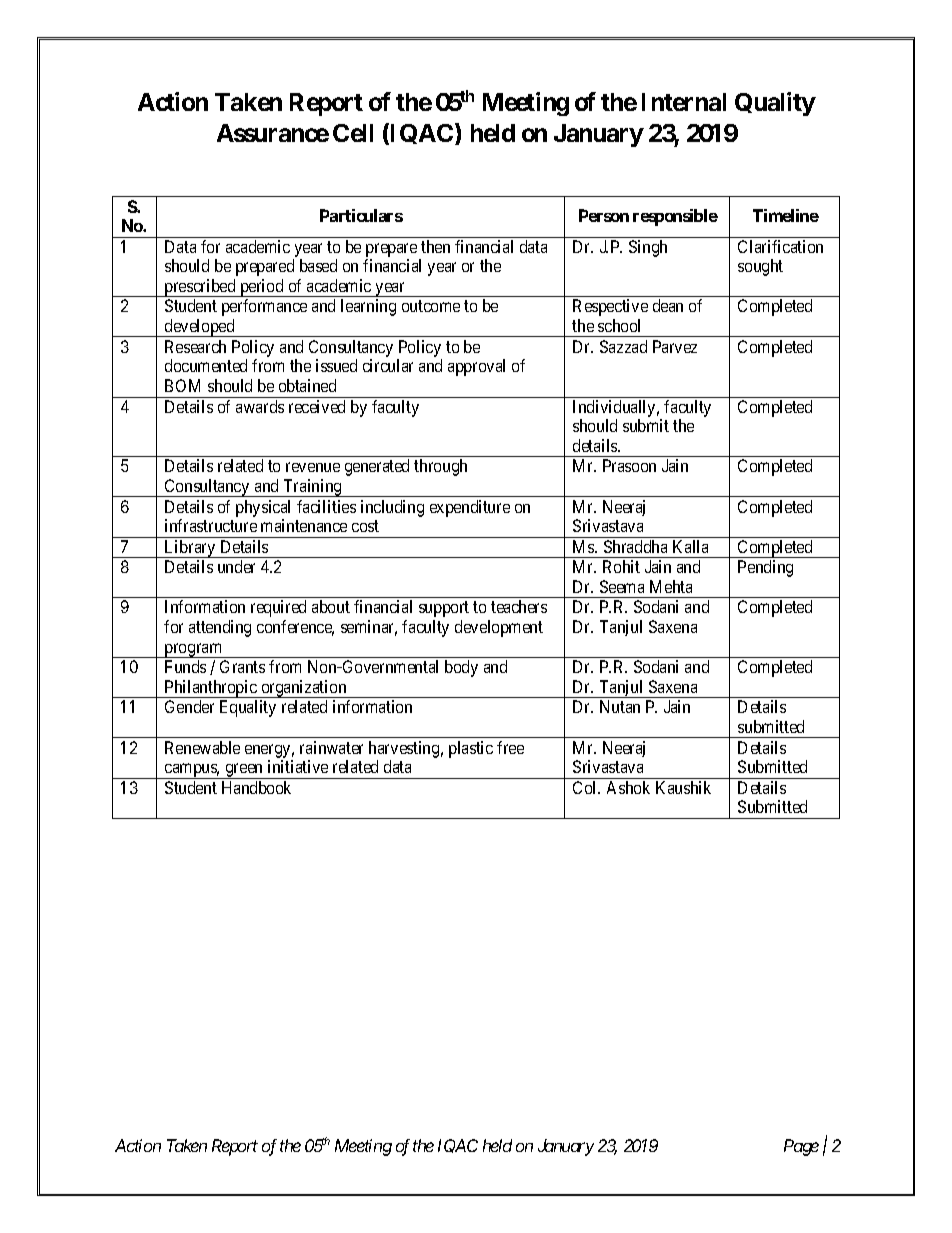  Describe the element at coordinates (765, 568) in the page. I see `Pending` at that location.
